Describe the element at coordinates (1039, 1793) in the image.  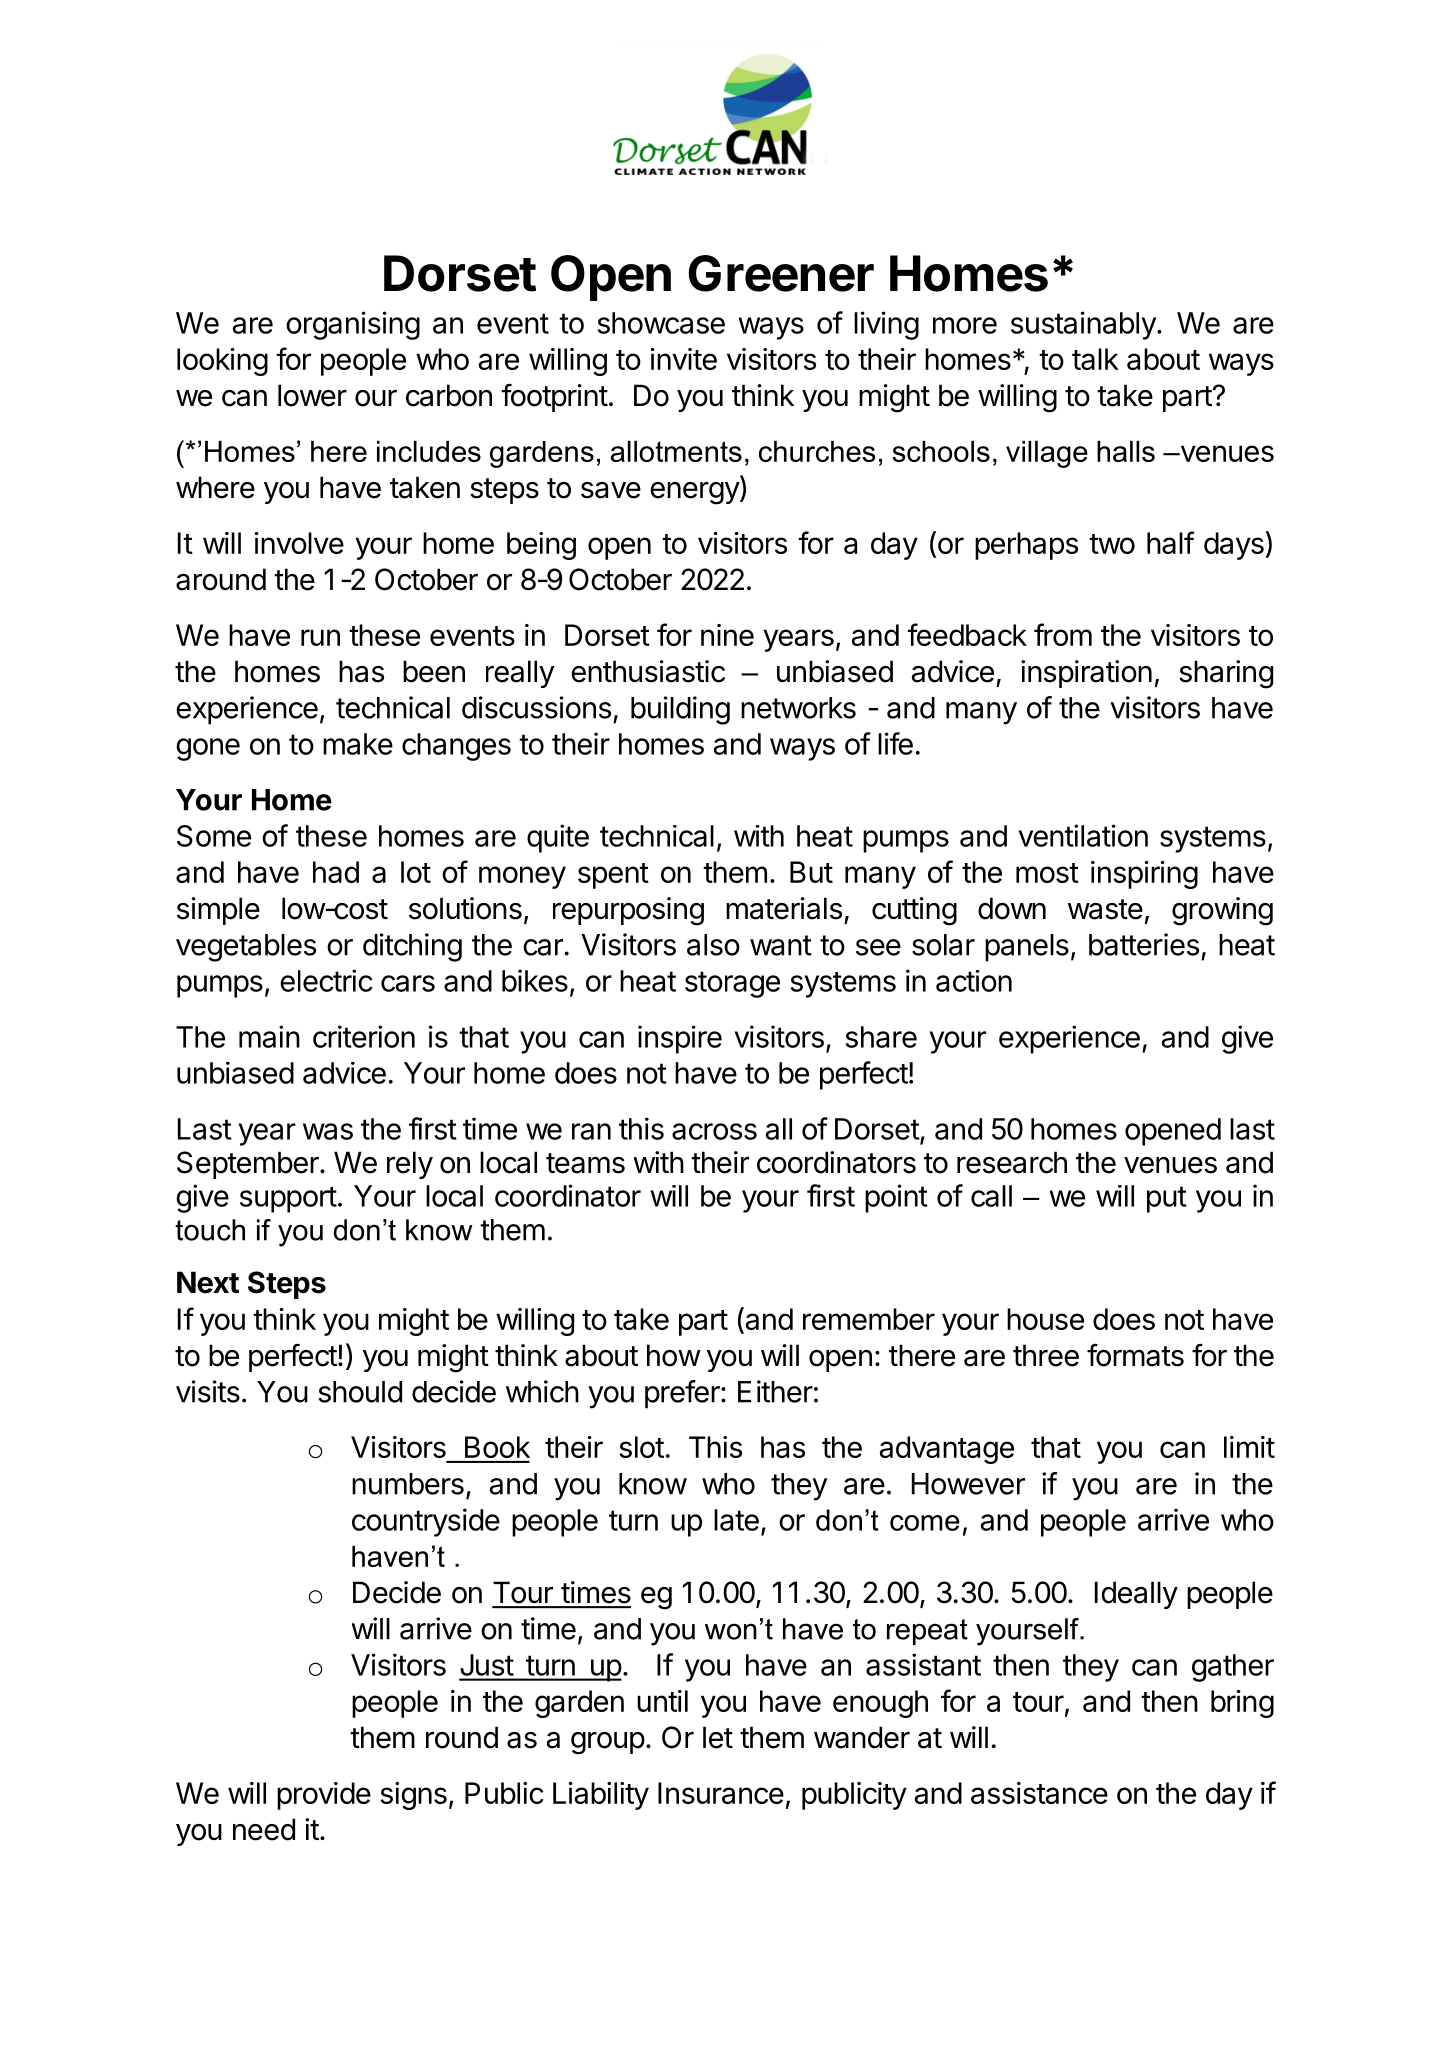
I see `assistance` at that location.
